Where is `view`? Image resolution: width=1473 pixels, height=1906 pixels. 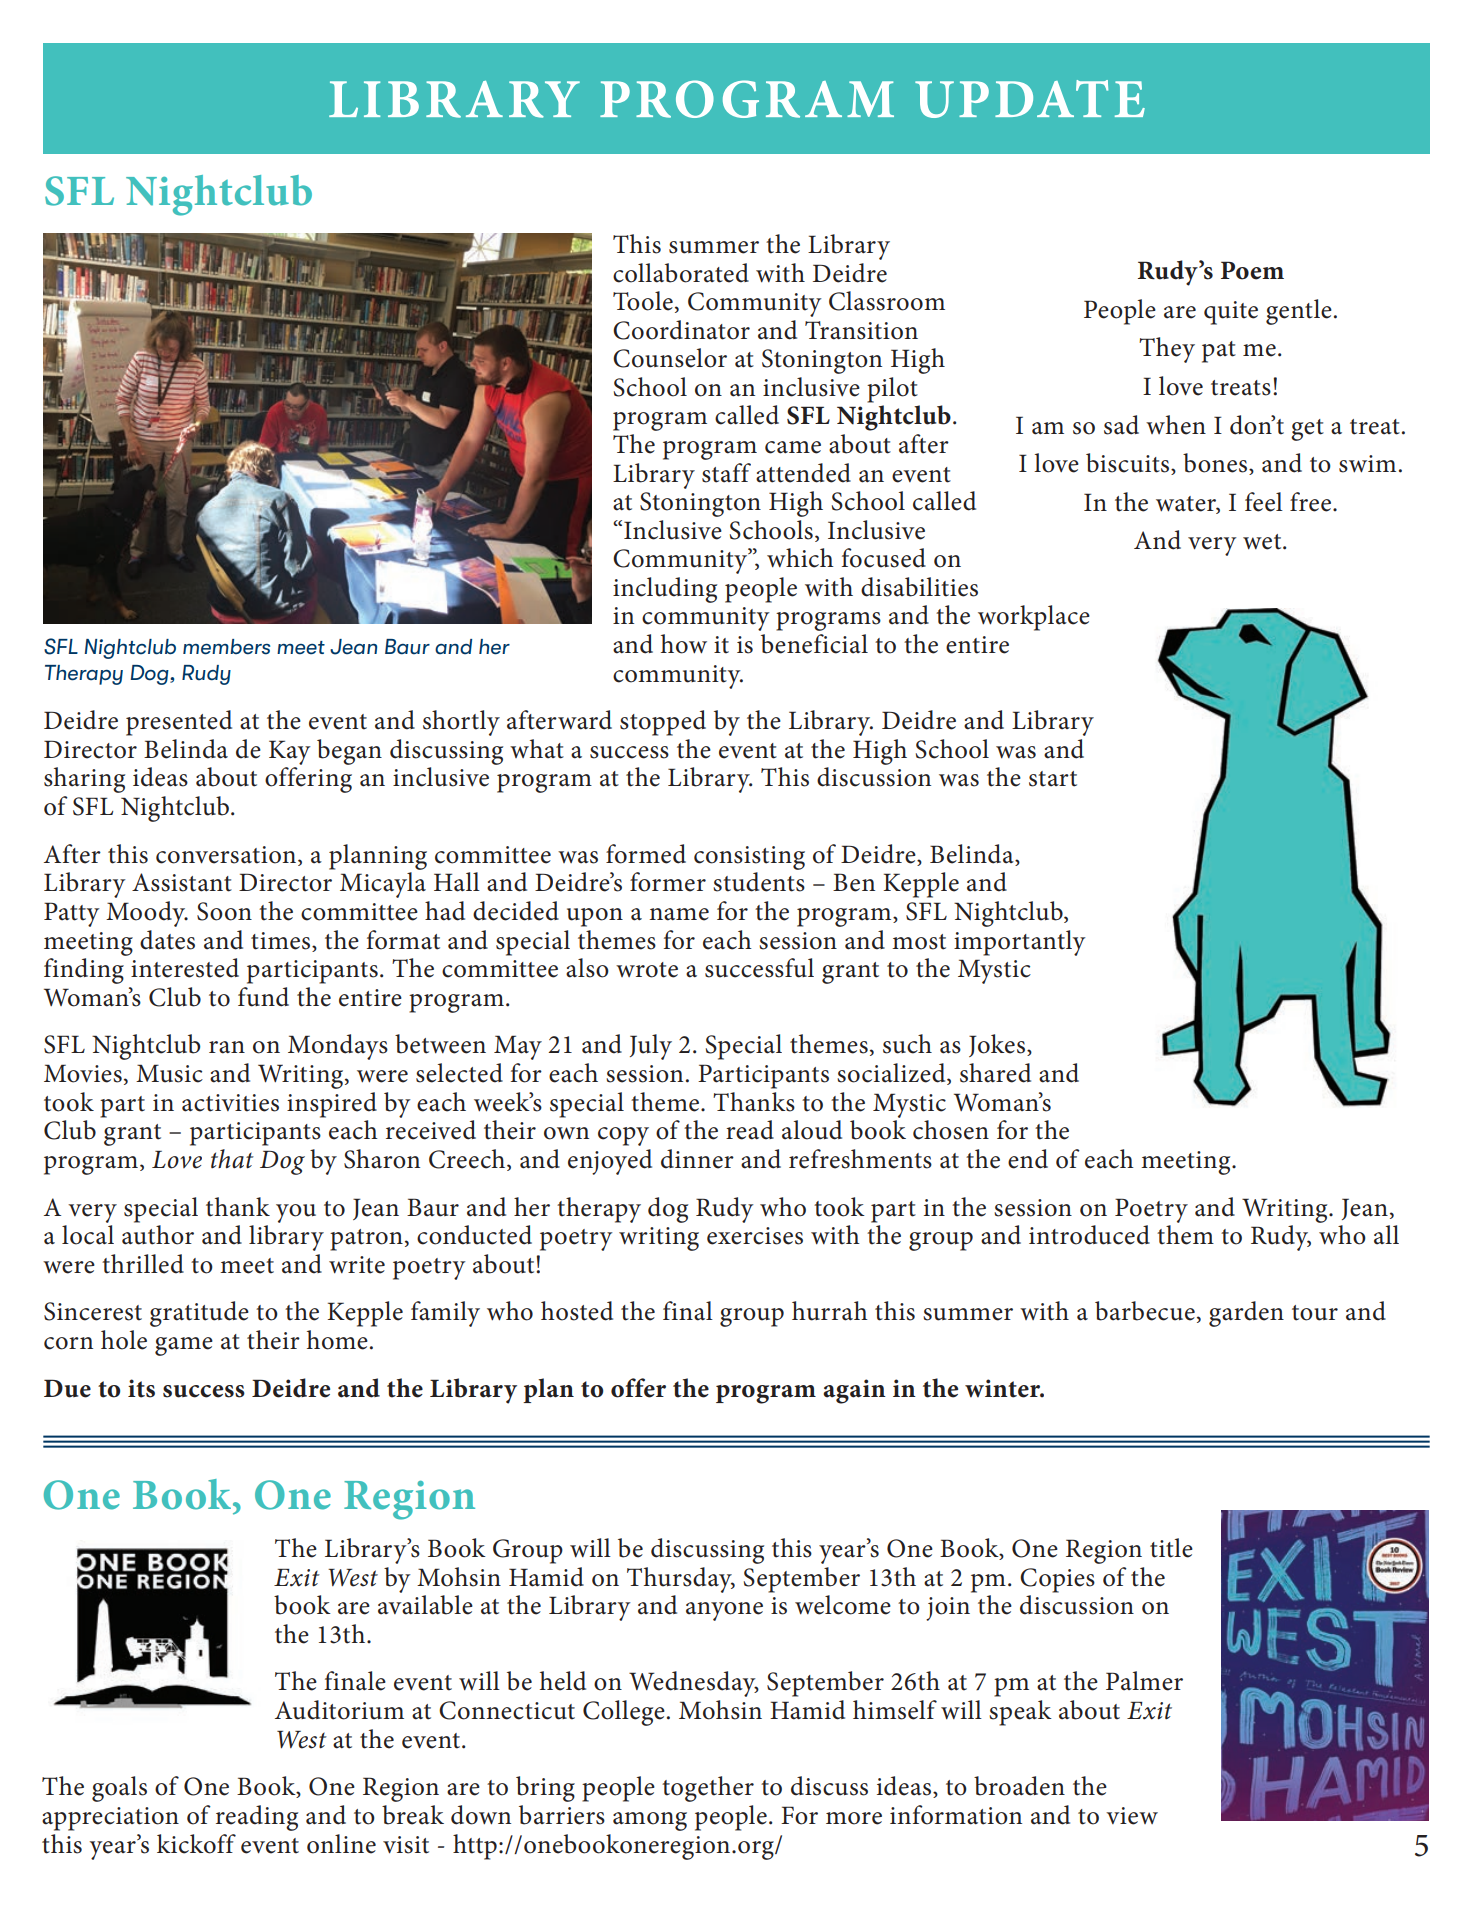 view is located at coordinates (1132, 1816).
